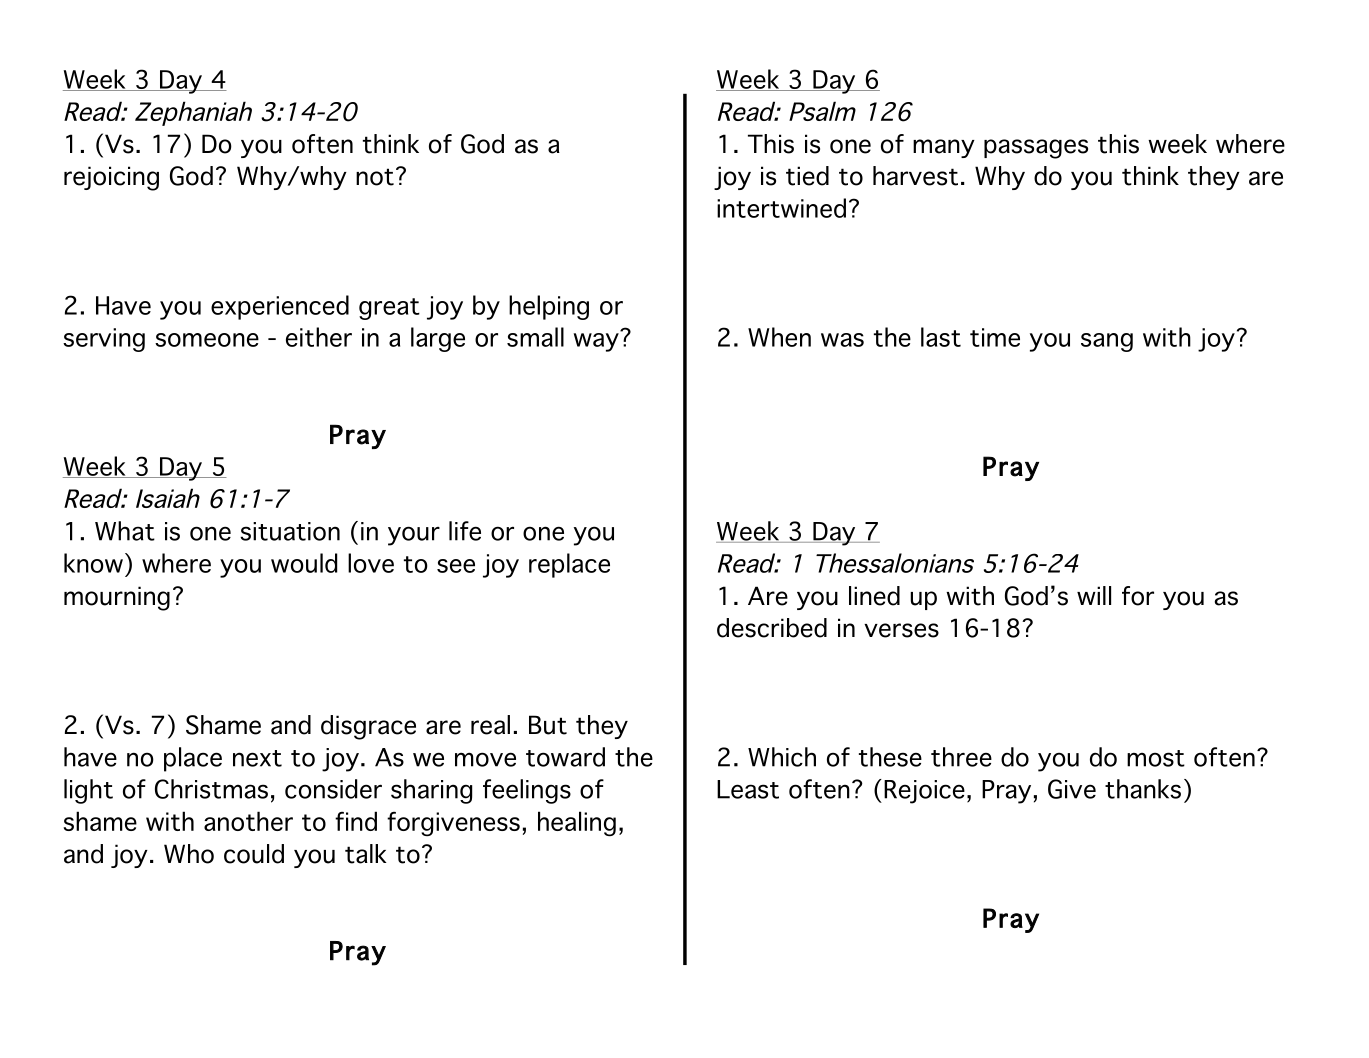 Image resolution: width=1369 pixels, height=1058 pixels. I want to click on will, so click(1094, 595).
